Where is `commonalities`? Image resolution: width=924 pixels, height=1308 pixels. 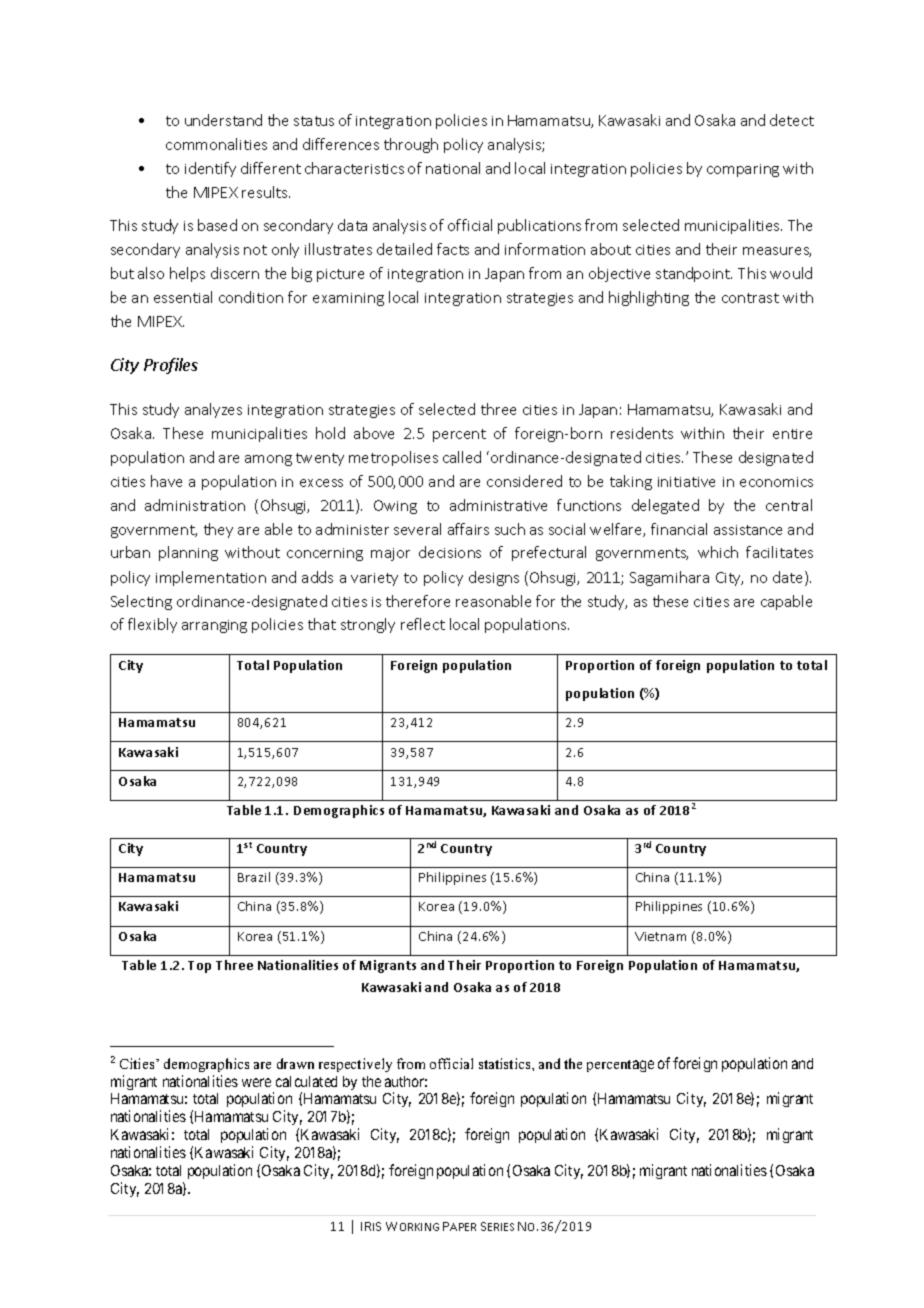 commonalities is located at coordinates (216, 144).
